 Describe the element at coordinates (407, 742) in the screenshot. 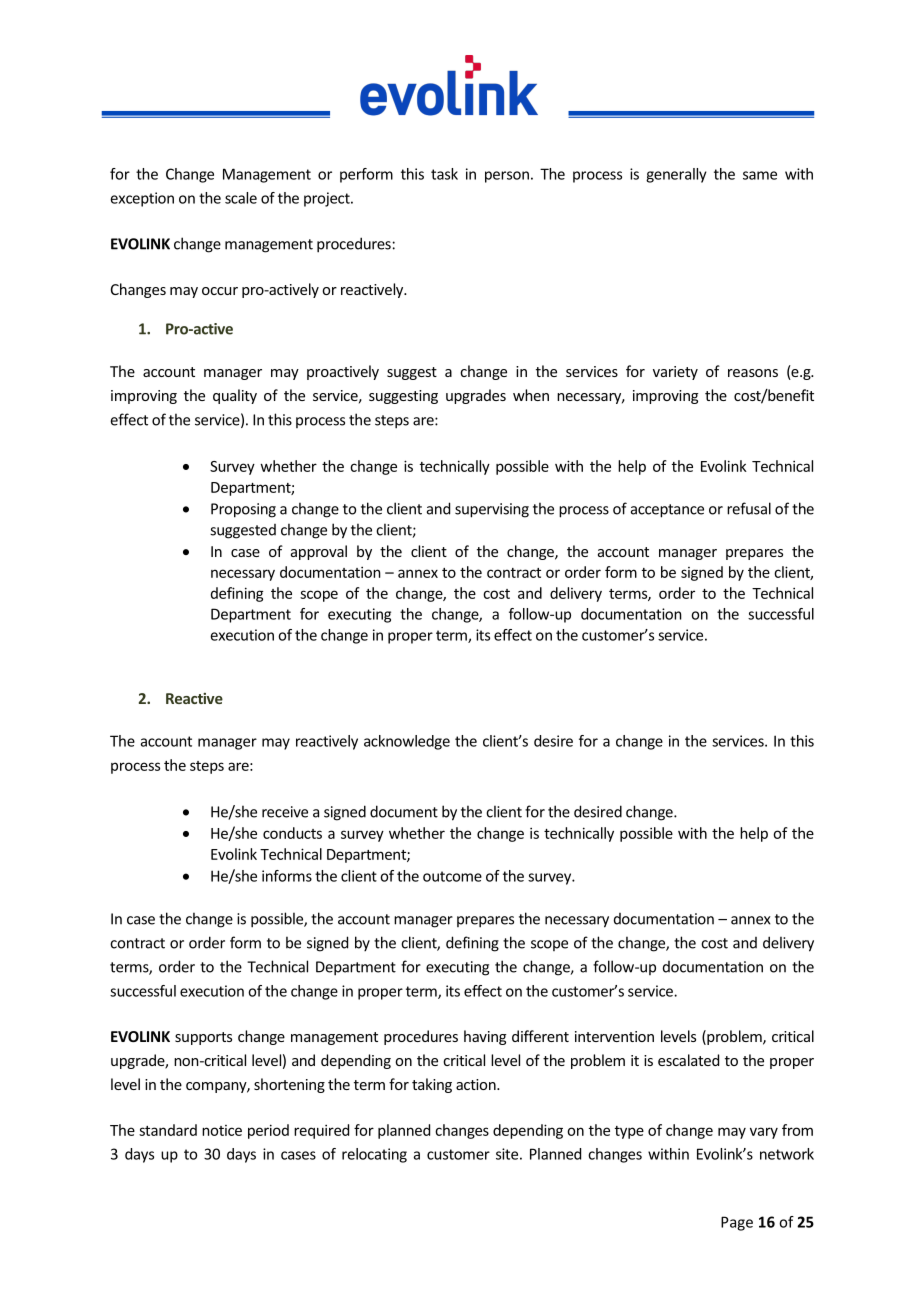

I see `acknowledge` at that location.
